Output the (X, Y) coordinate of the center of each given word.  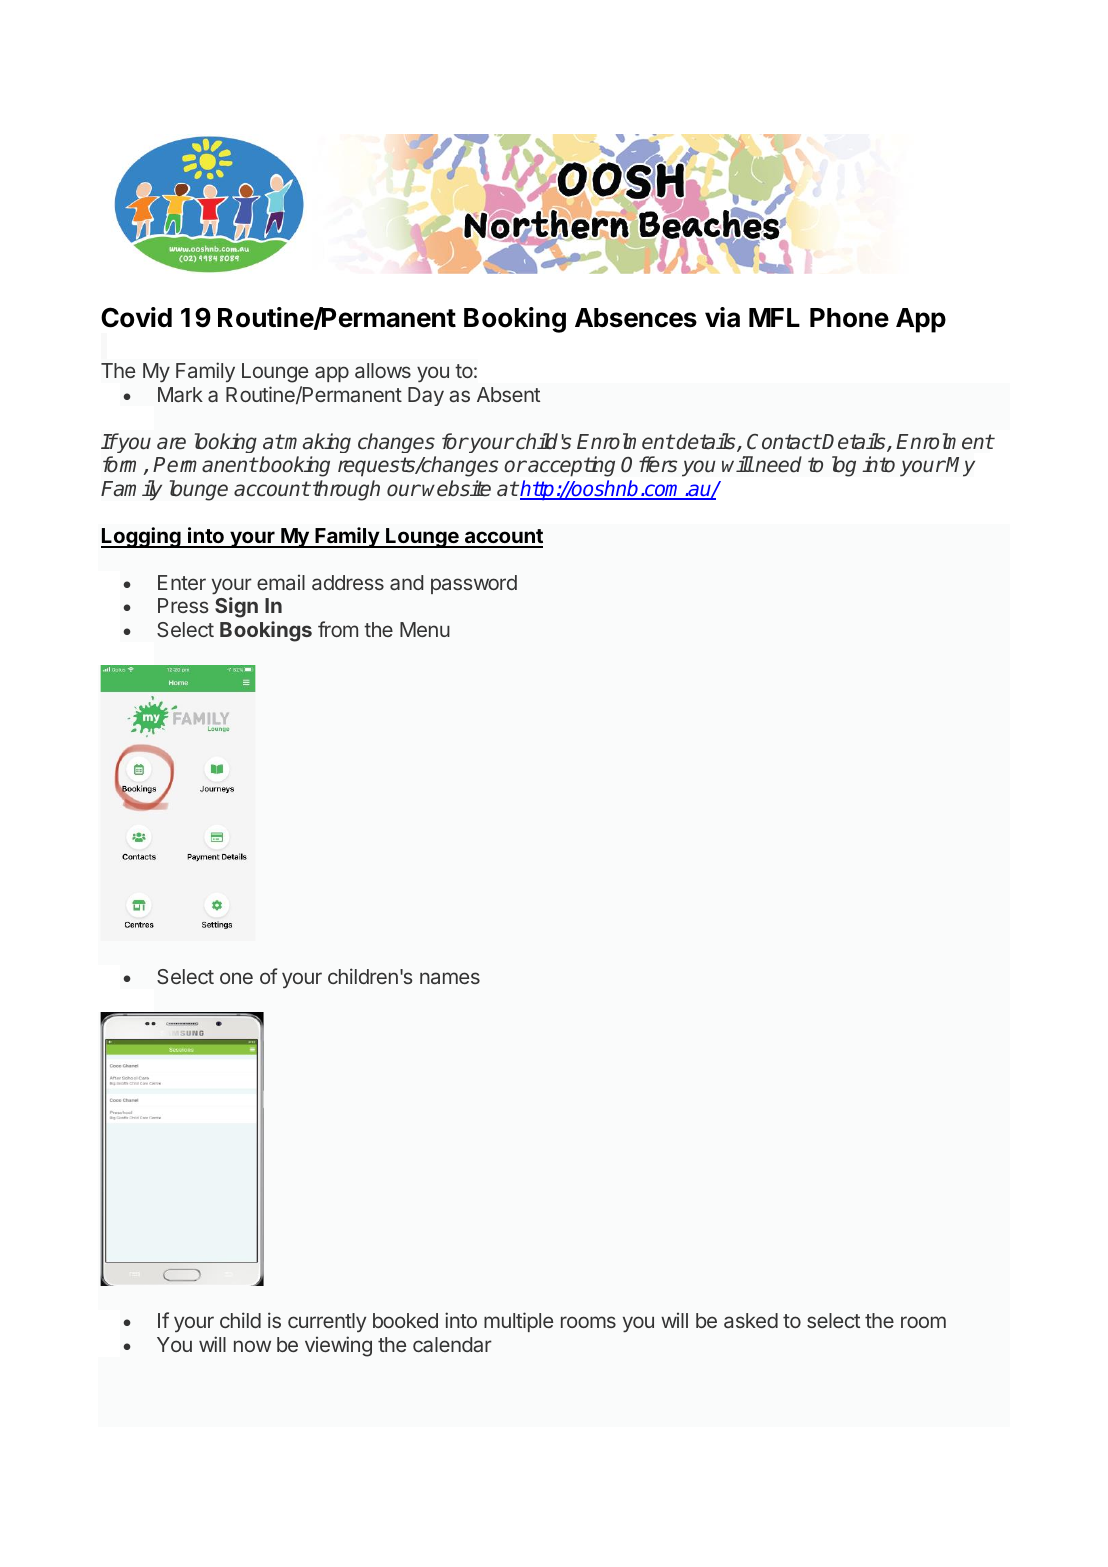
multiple (518, 1322)
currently (327, 1322)
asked (751, 1320)
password (474, 584)
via (722, 317)
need (778, 464)
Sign (236, 607)
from (338, 629)
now (252, 1346)
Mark (180, 394)
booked (405, 1320)
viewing (338, 1346)
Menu (425, 629)
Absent (508, 394)
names (450, 978)
